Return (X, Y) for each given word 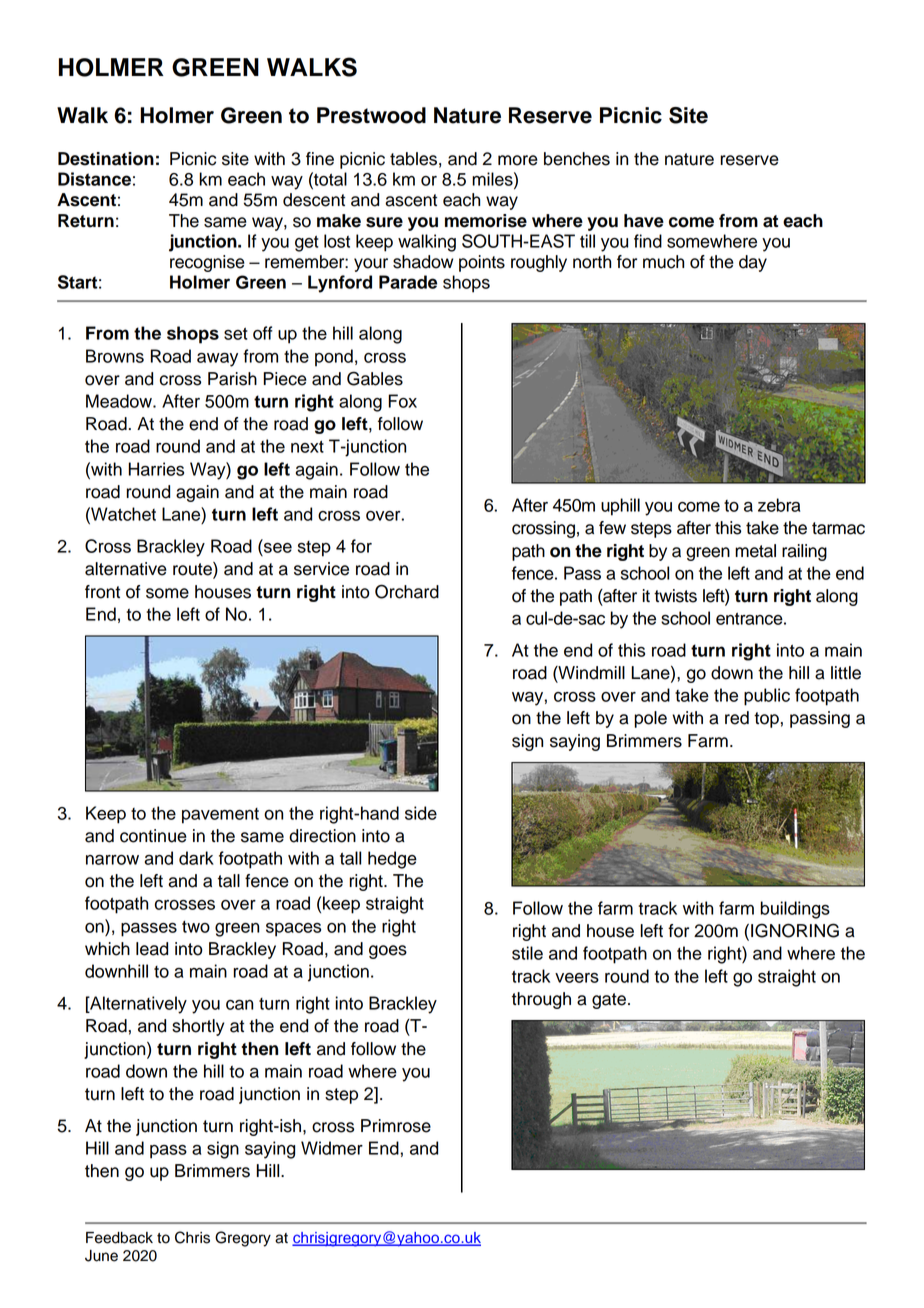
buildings (795, 910)
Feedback (119, 1238)
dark (196, 858)
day (753, 263)
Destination (106, 159)
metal (755, 551)
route (193, 570)
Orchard (407, 591)
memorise (486, 221)
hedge (392, 860)
